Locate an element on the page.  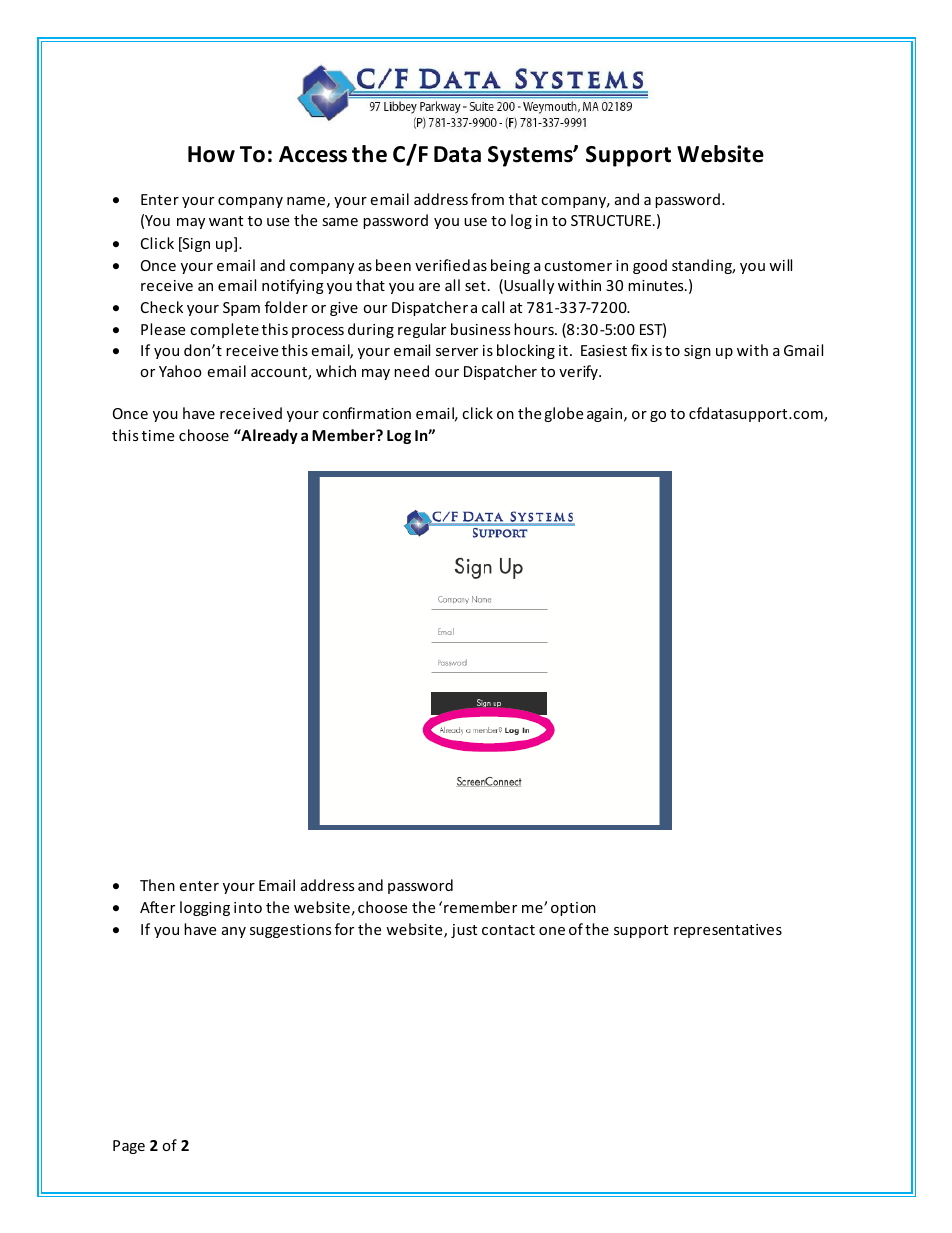
logging is located at coordinates (205, 908).
